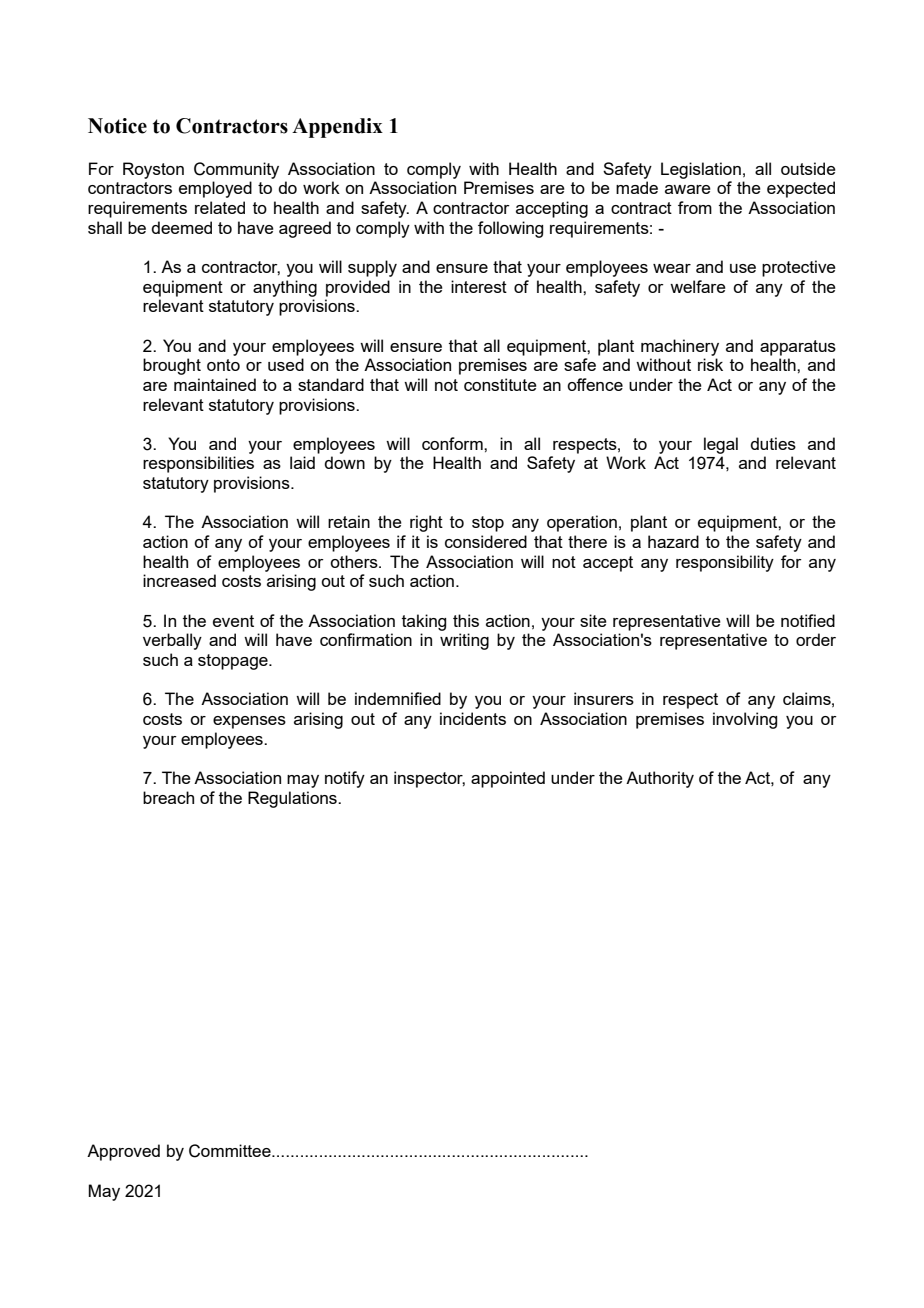 Image resolution: width=924 pixels, height=1308 pixels. What do you see at coordinates (231, 1151) in the document?
I see `Committee` at bounding box center [231, 1151].
